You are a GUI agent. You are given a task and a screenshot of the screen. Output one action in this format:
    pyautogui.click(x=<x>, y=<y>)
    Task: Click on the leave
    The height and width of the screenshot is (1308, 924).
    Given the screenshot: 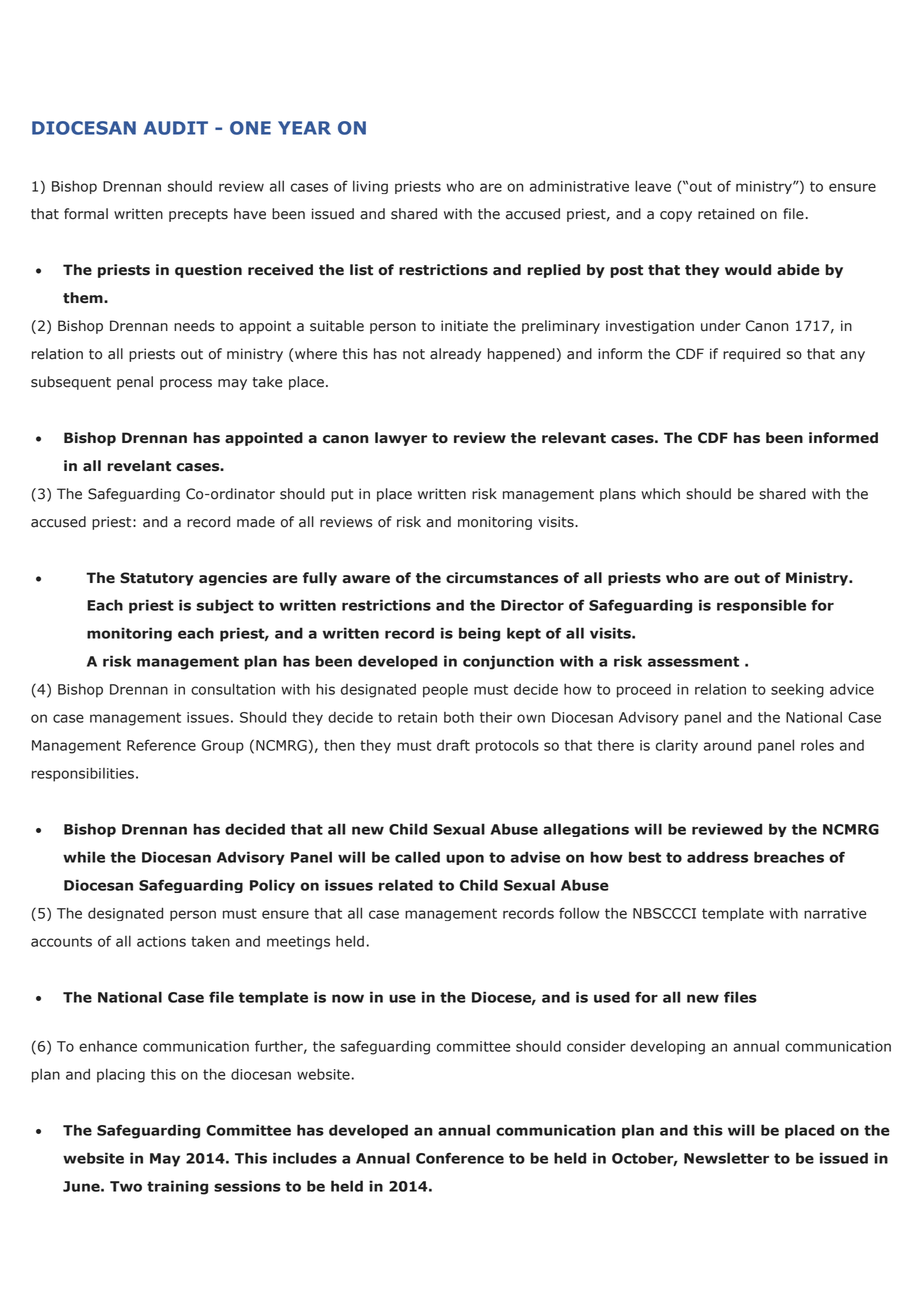 What is the action you would take?
    pyautogui.click(x=653, y=186)
